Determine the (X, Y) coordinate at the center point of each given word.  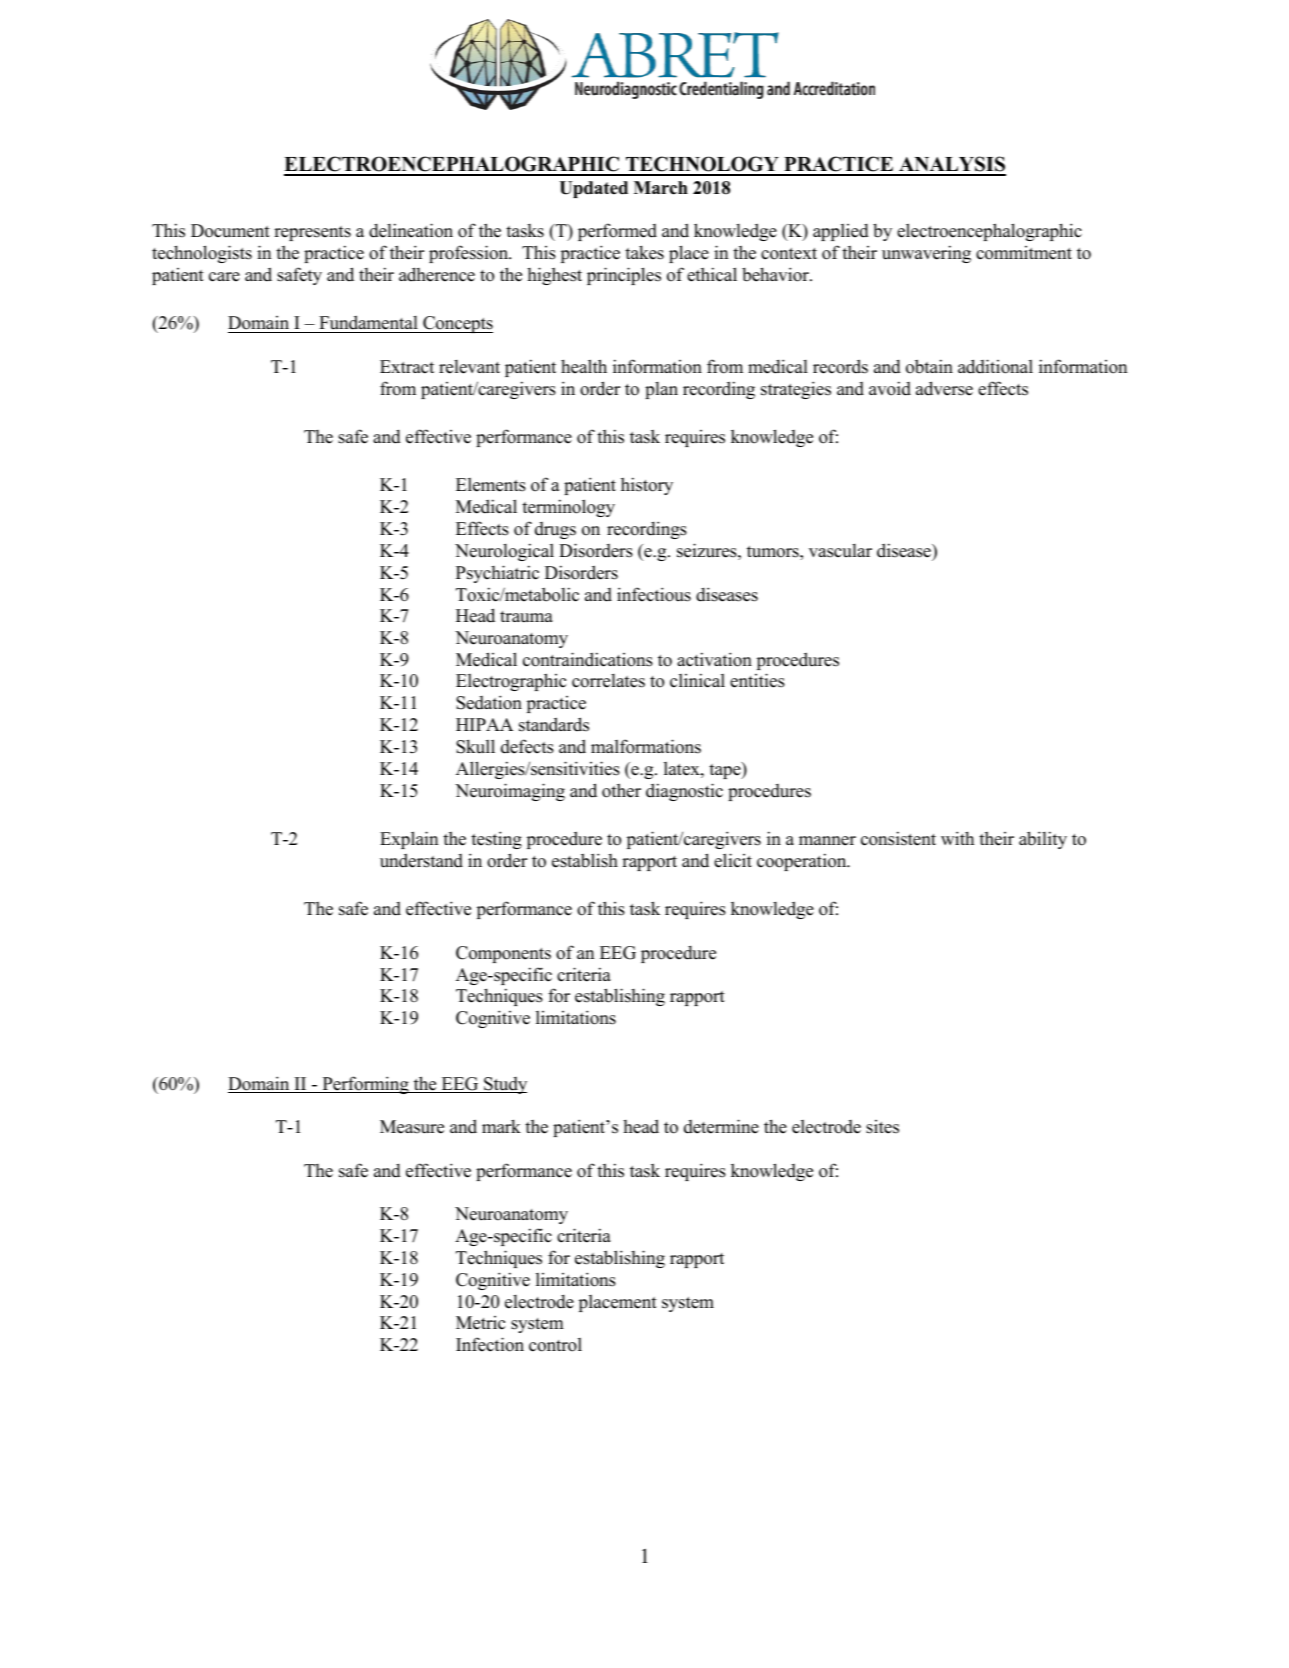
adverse (944, 388)
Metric (480, 1323)
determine (721, 1126)
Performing (365, 1085)
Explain (409, 840)
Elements (491, 485)
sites (882, 1127)
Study (504, 1085)
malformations (646, 746)
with (957, 838)
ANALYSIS (951, 165)
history (647, 486)
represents (312, 233)
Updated (593, 189)
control (555, 1345)
